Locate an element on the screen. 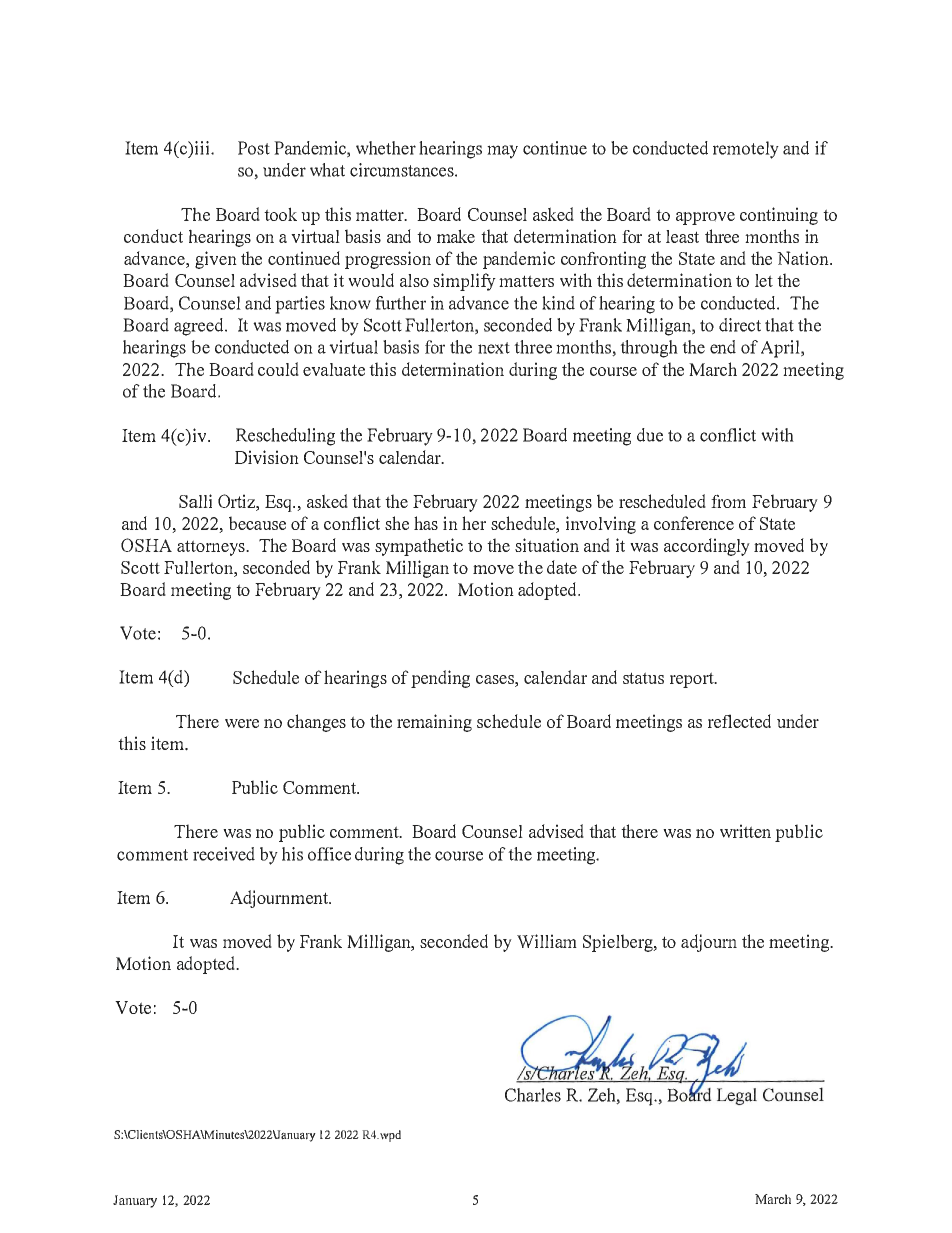 The height and width of the screenshot is (1233, 952). office is located at coordinates (329, 854).
